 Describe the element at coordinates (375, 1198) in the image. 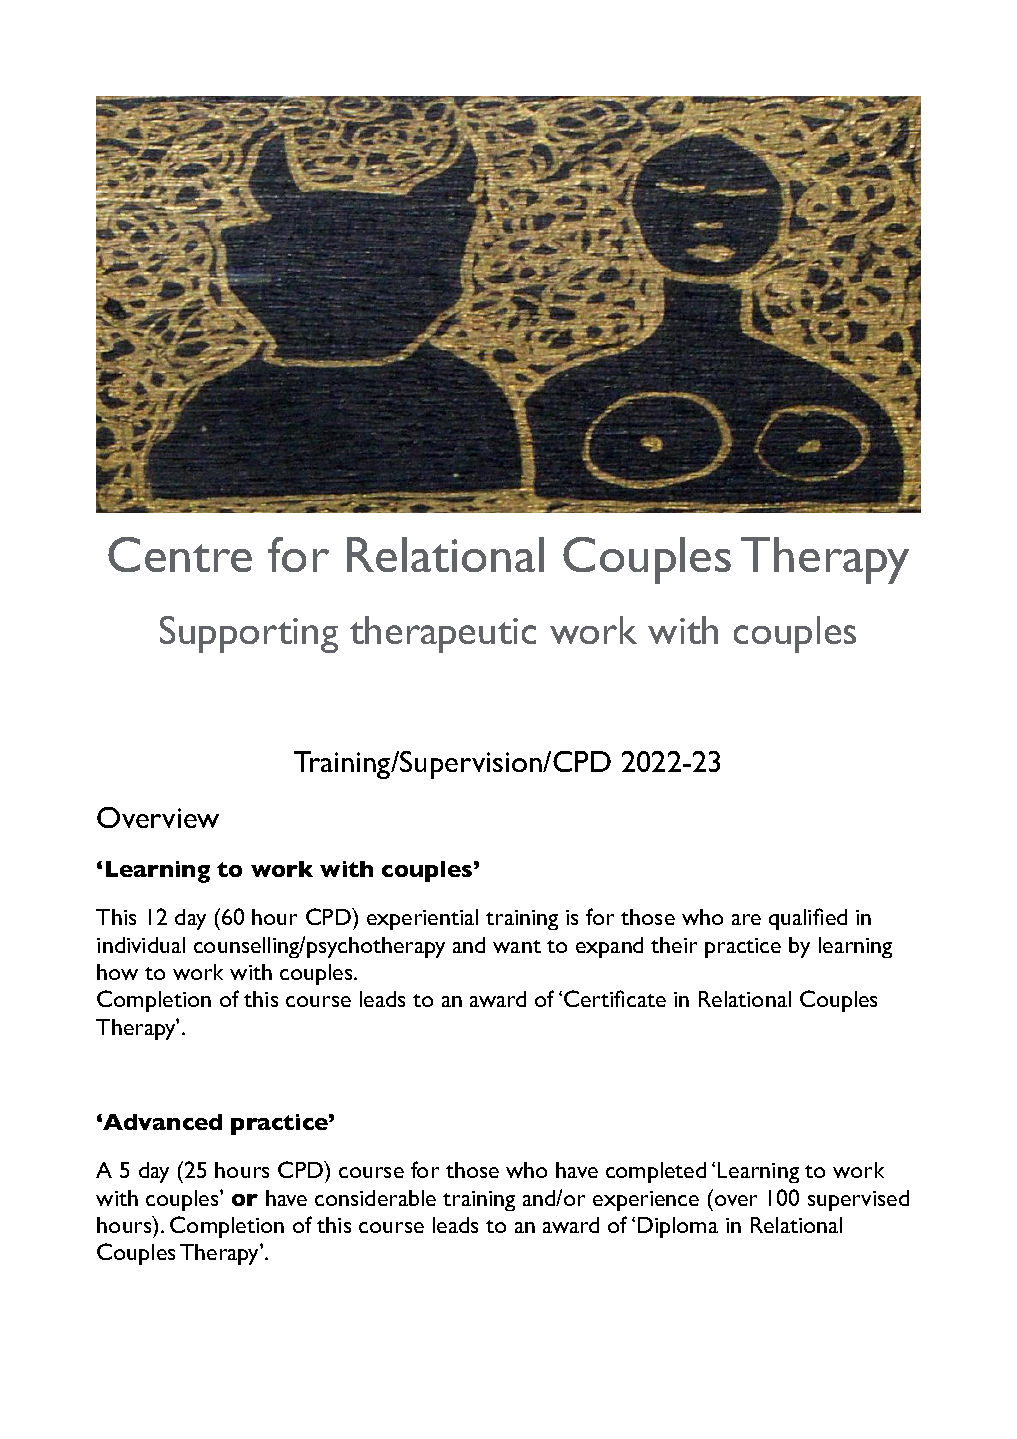

I see `considerable` at that location.
